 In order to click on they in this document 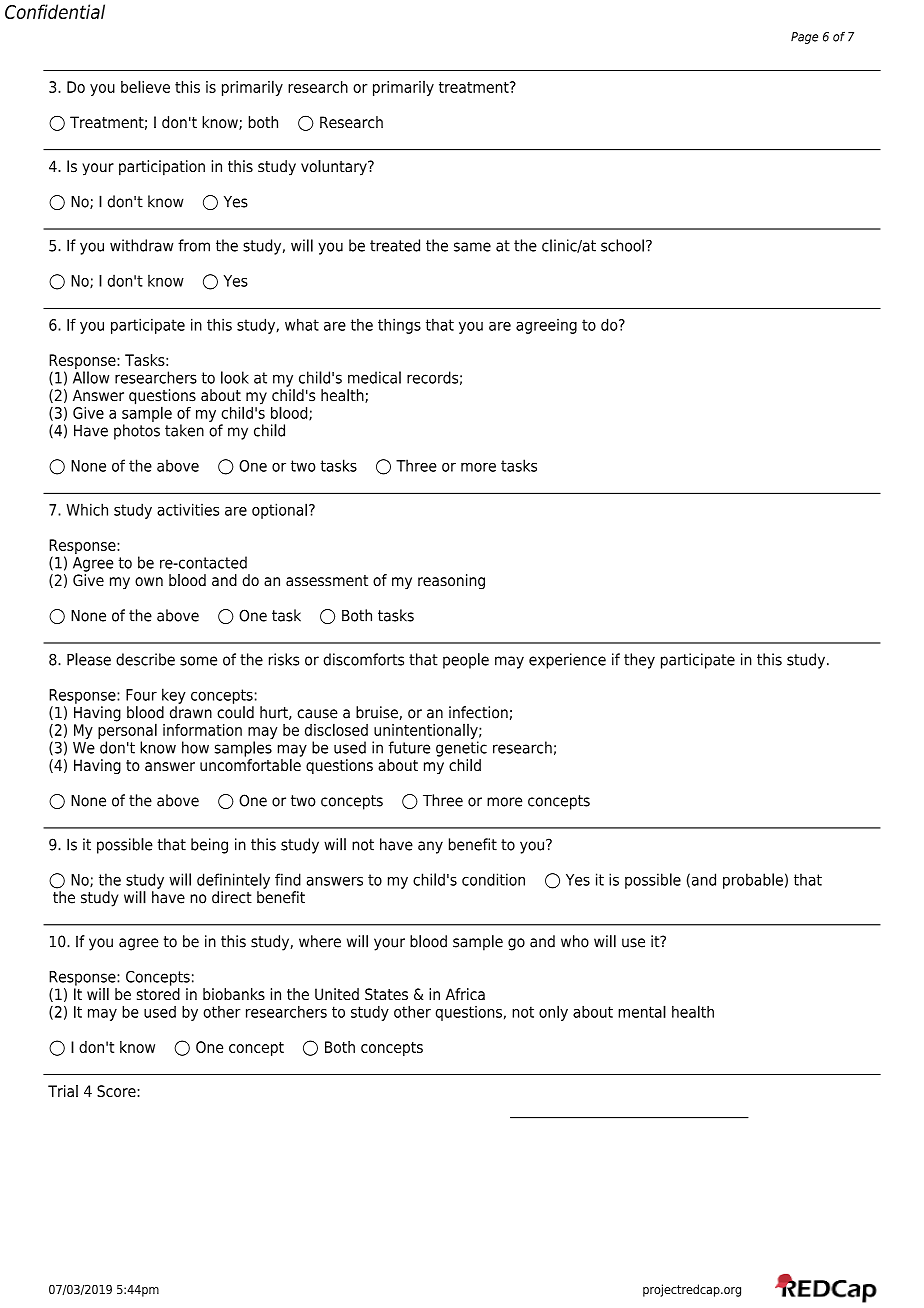, I will do `click(639, 661)`.
